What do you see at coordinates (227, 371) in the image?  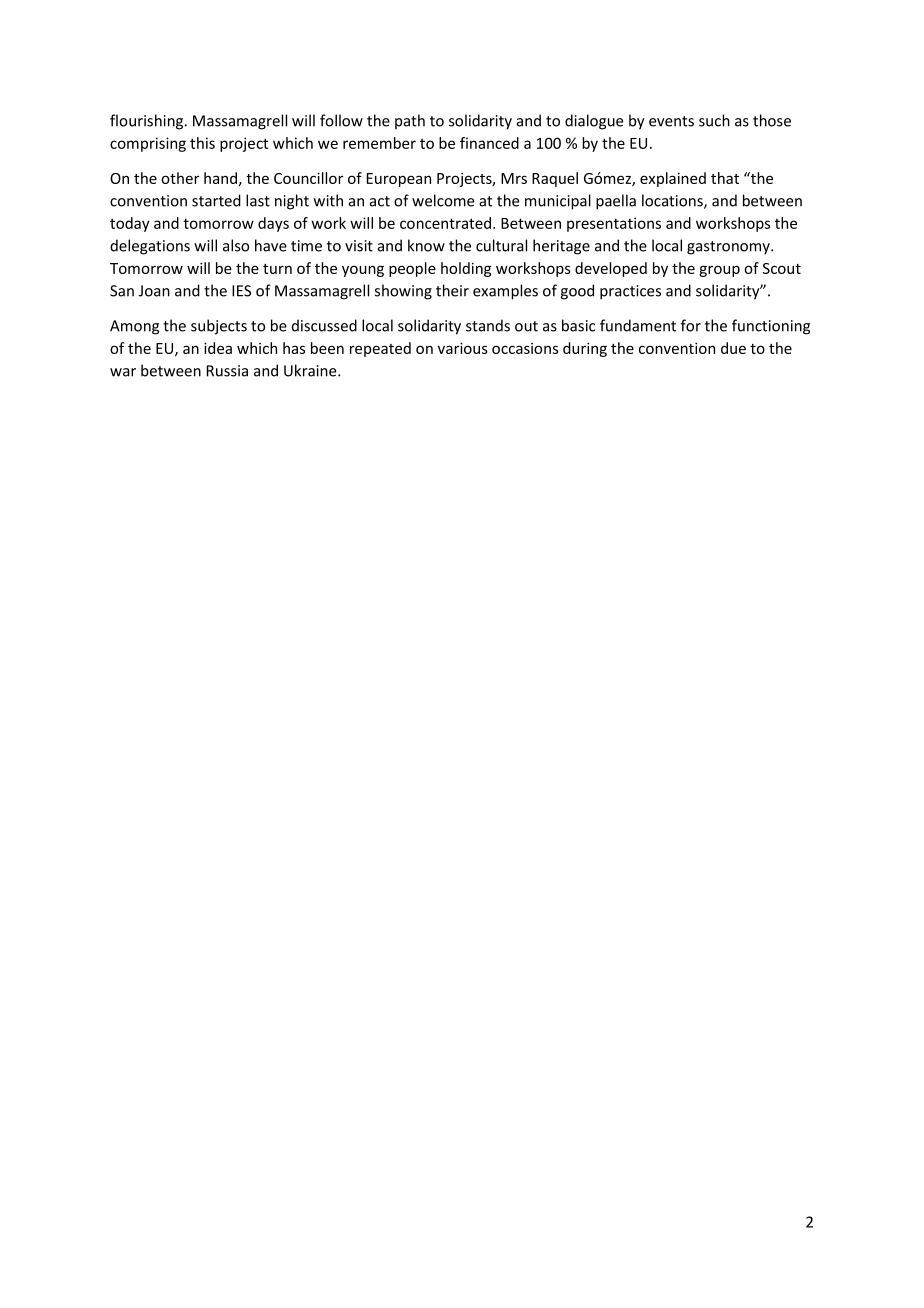 I see `Russia` at bounding box center [227, 371].
